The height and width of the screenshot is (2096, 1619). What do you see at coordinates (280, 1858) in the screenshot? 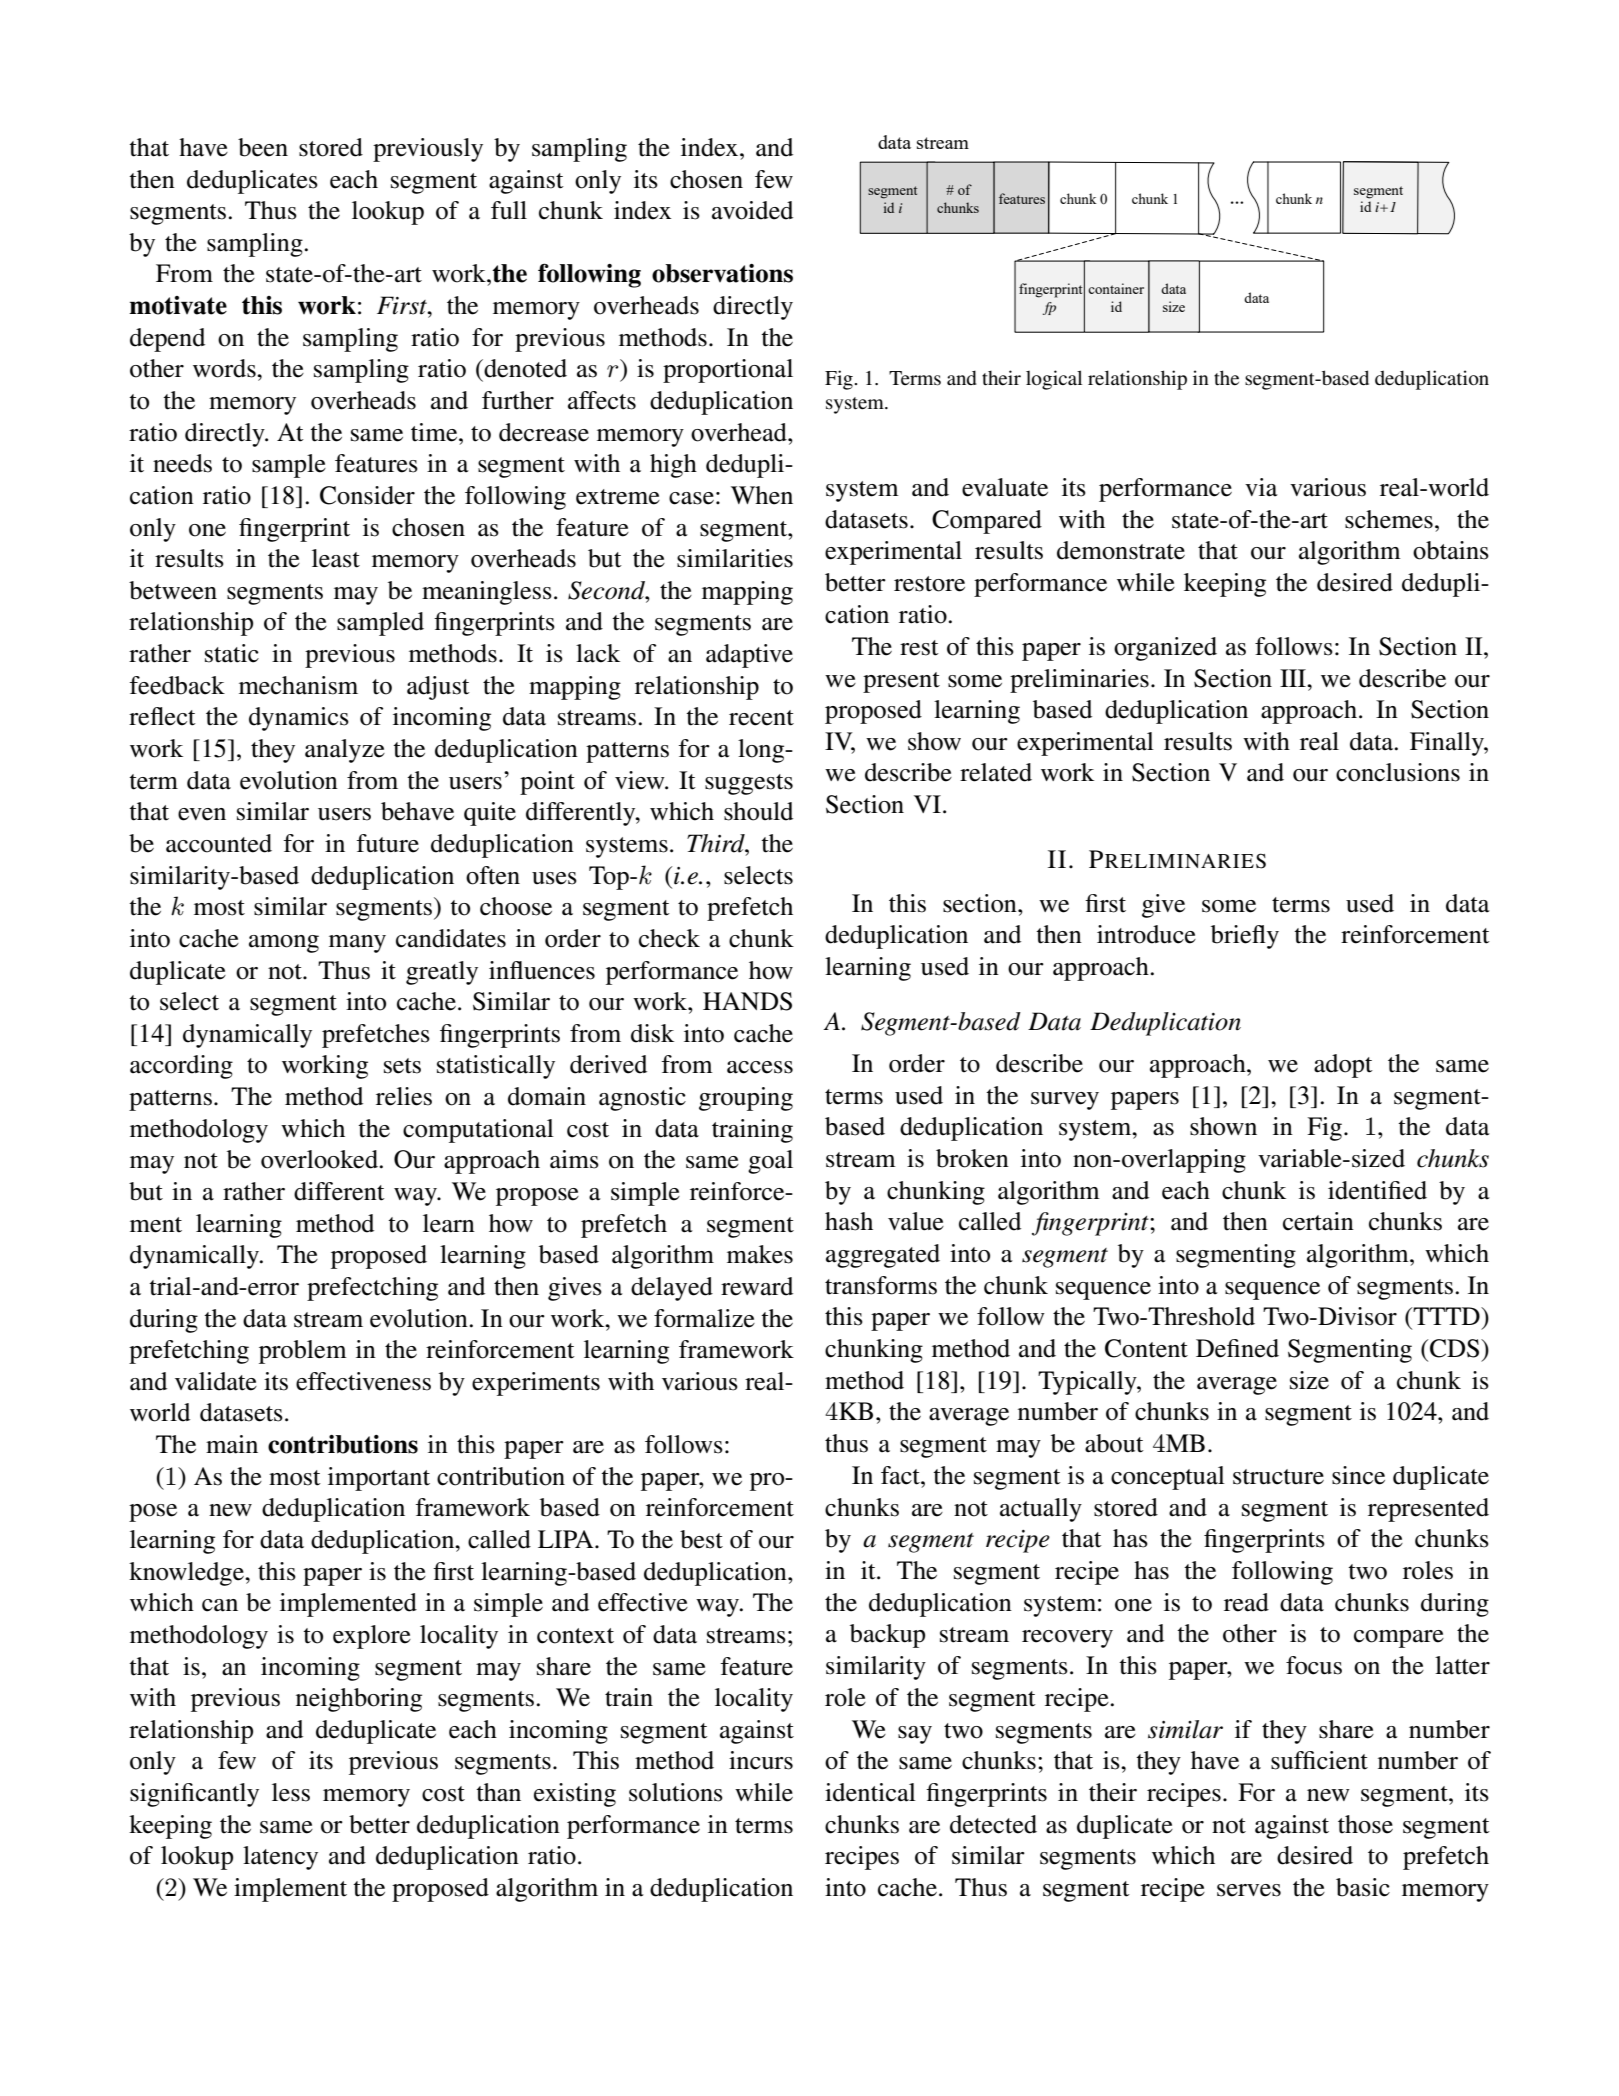
I see `latency` at bounding box center [280, 1858].
